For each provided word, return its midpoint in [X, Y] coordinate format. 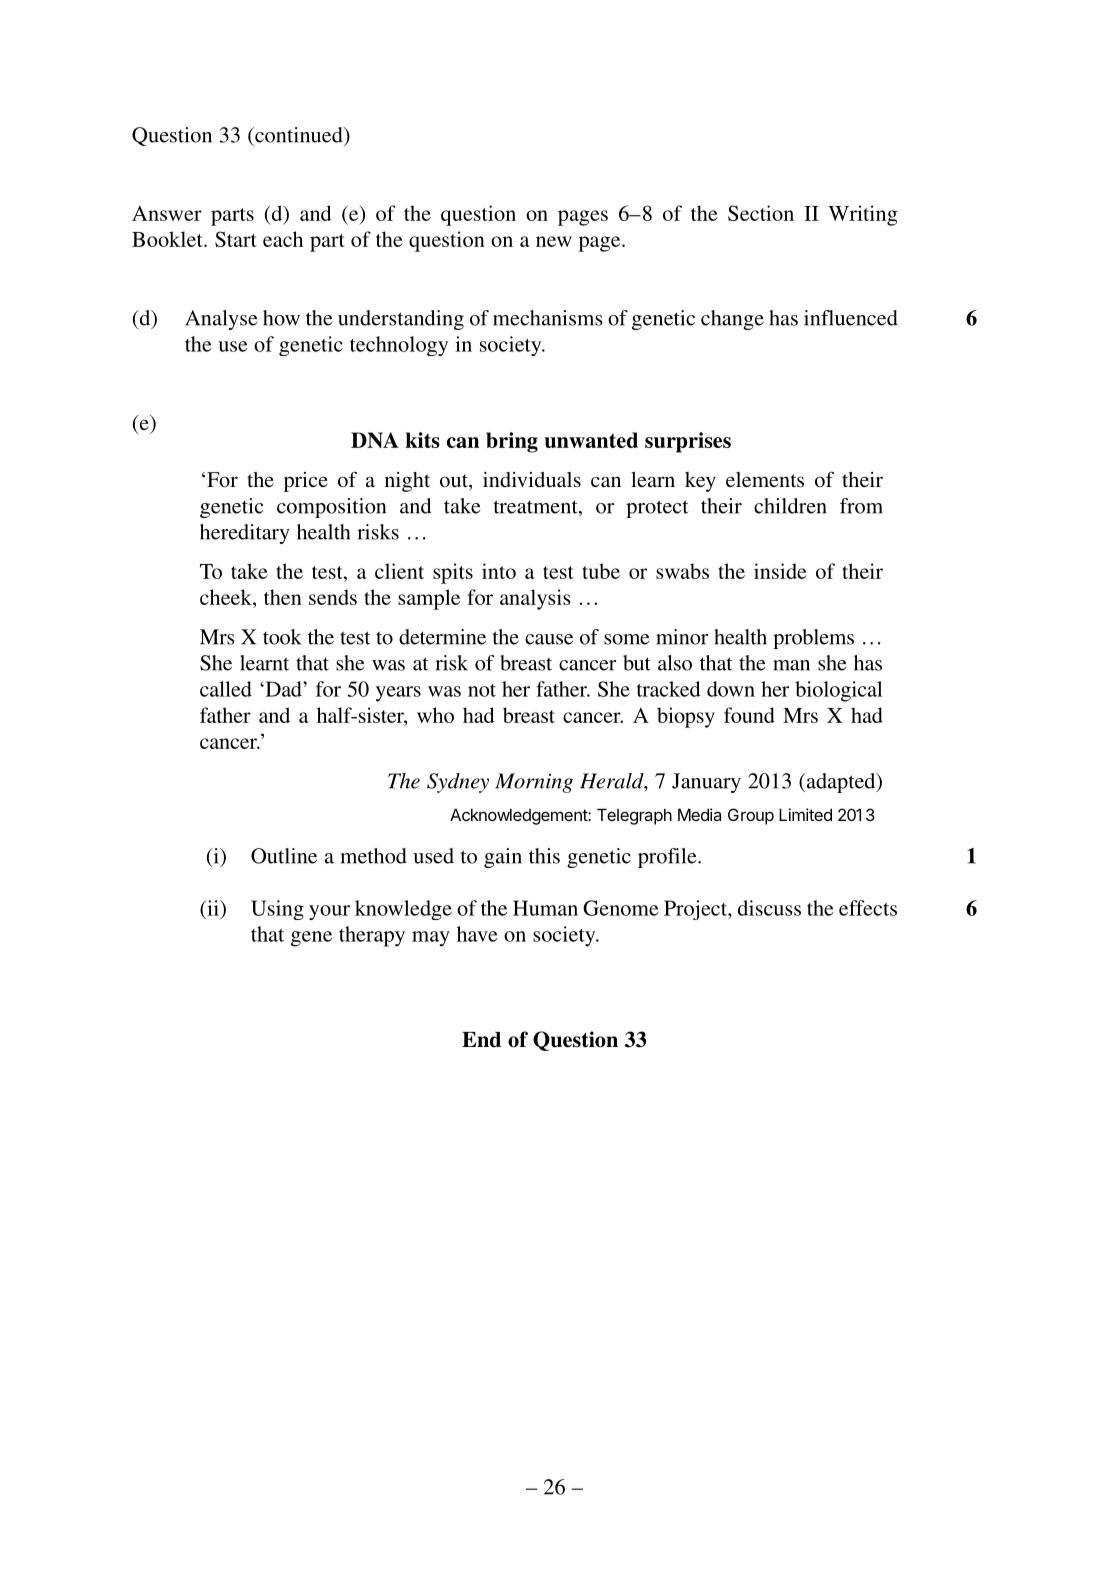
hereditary [245, 534]
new [554, 241]
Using [277, 910]
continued [299, 135]
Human [545, 908]
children [790, 506]
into [499, 571]
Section [761, 213]
